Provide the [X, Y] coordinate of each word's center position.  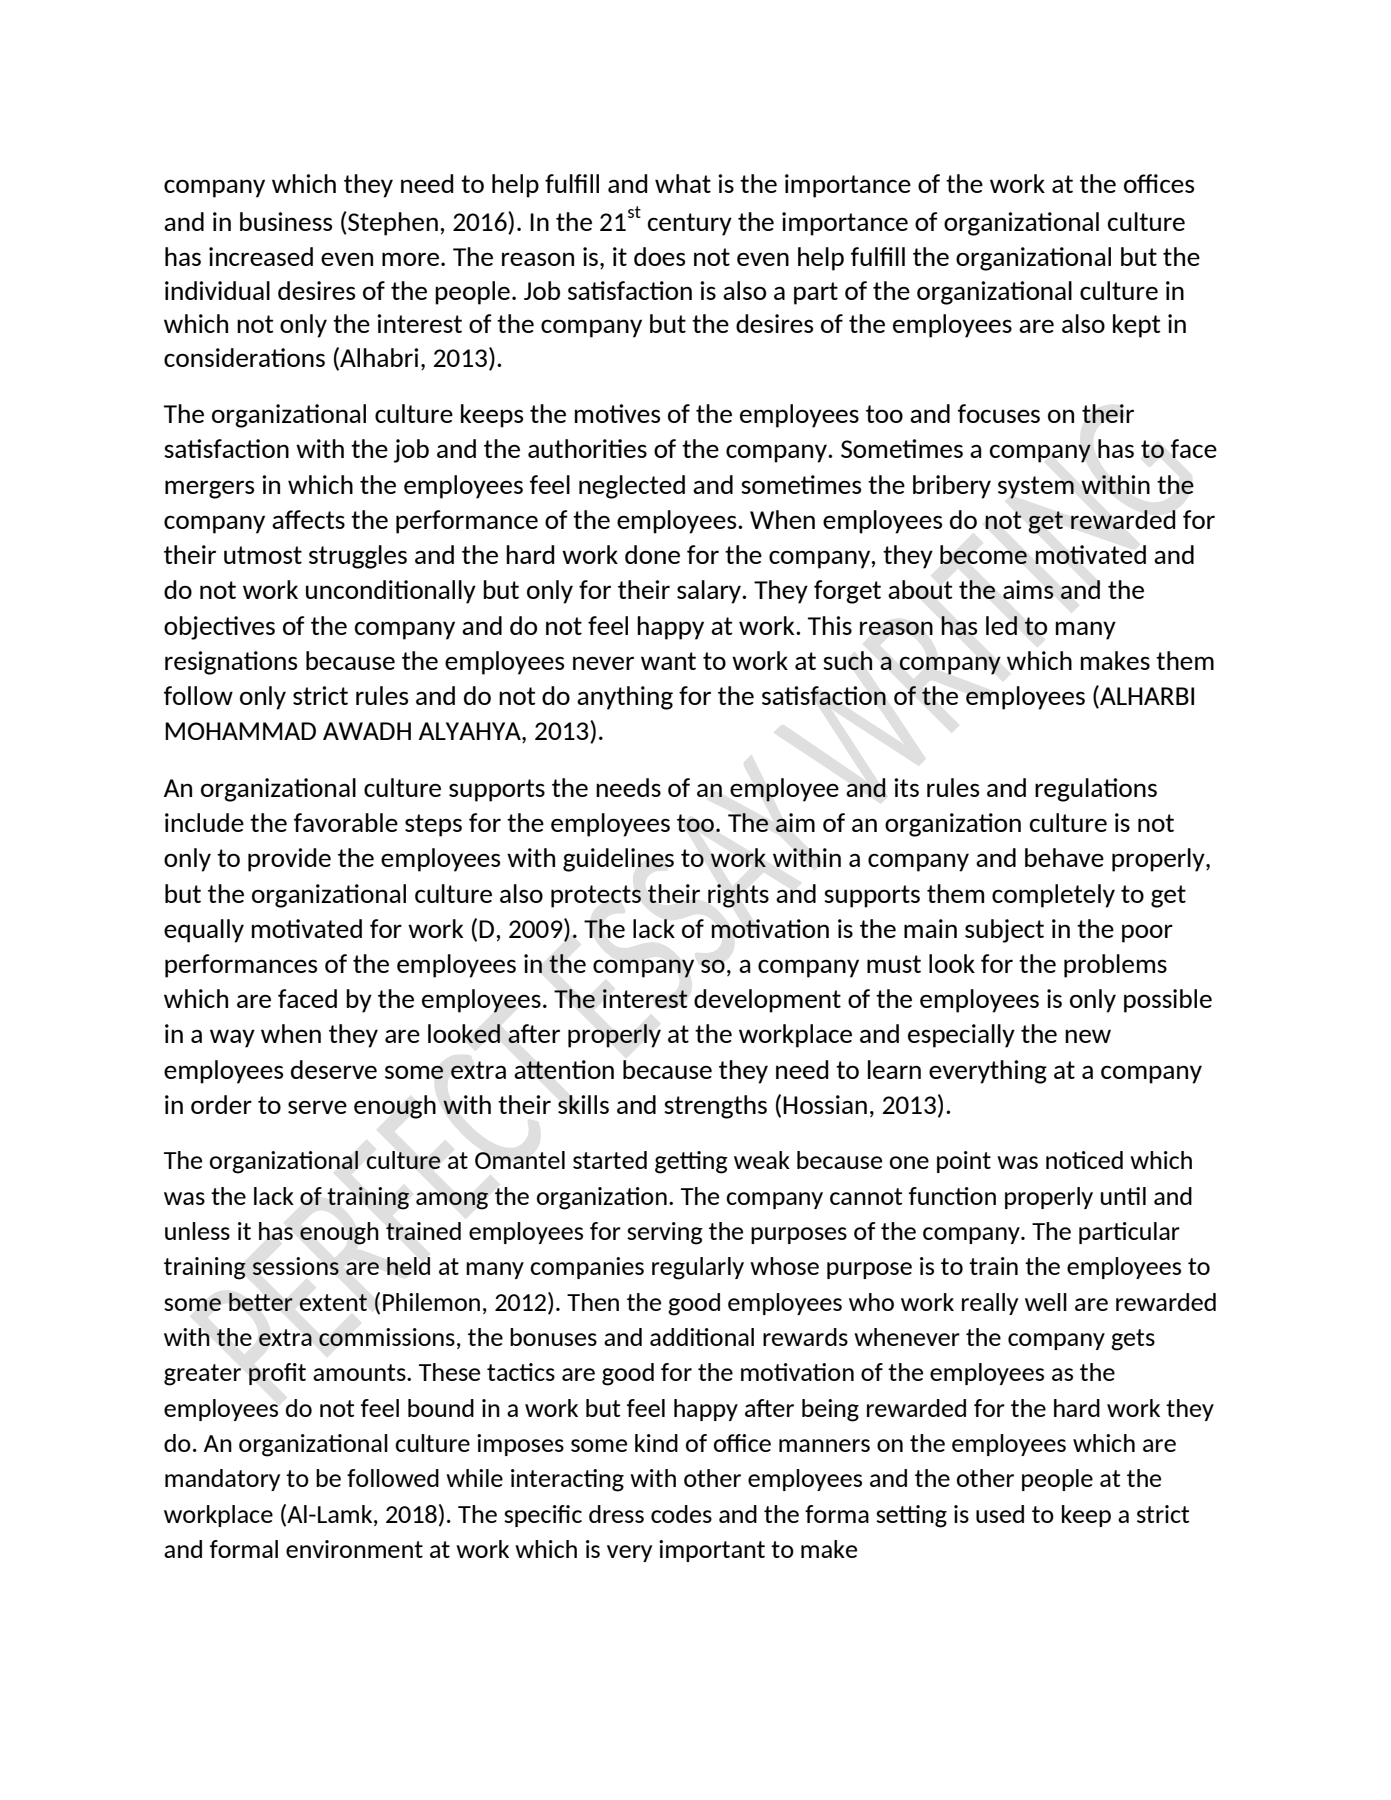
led [1001, 625]
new [1088, 1036]
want [668, 661]
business [286, 221]
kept [1137, 326]
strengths [715, 1107]
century [689, 224]
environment [354, 1549]
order [221, 1104]
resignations [231, 663]
